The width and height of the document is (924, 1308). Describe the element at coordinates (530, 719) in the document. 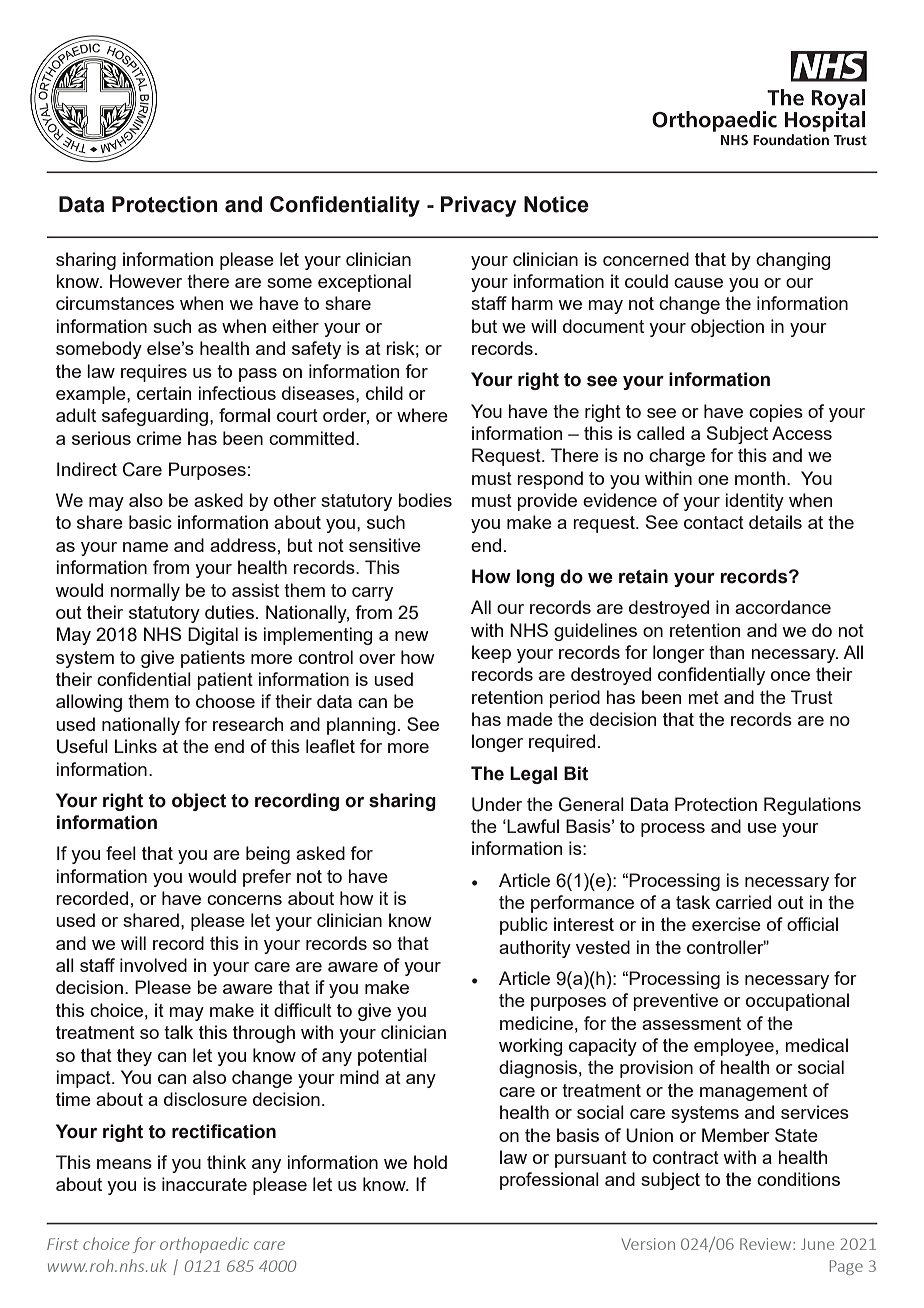

I see `made` at that location.
